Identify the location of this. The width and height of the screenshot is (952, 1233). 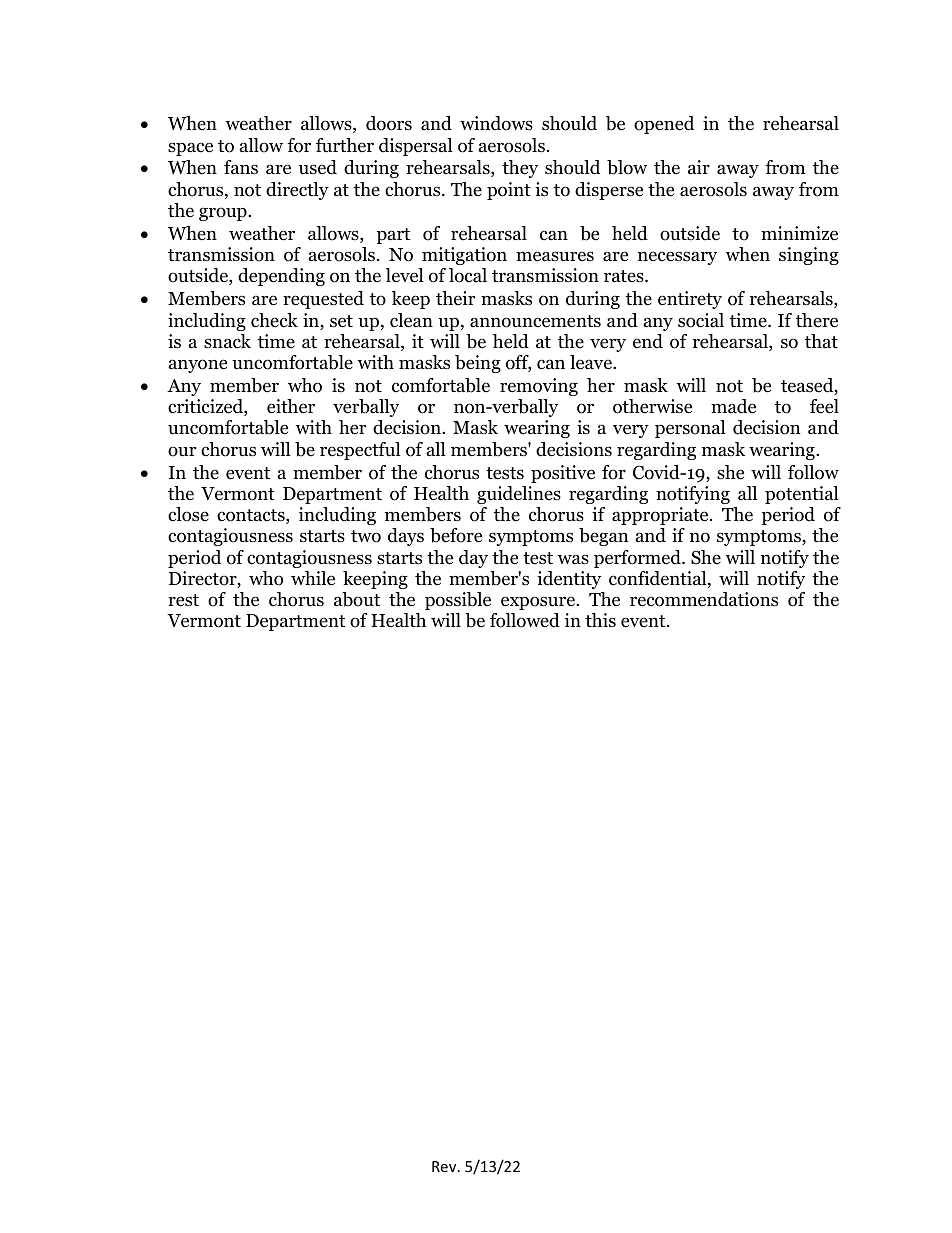
(600, 620).
